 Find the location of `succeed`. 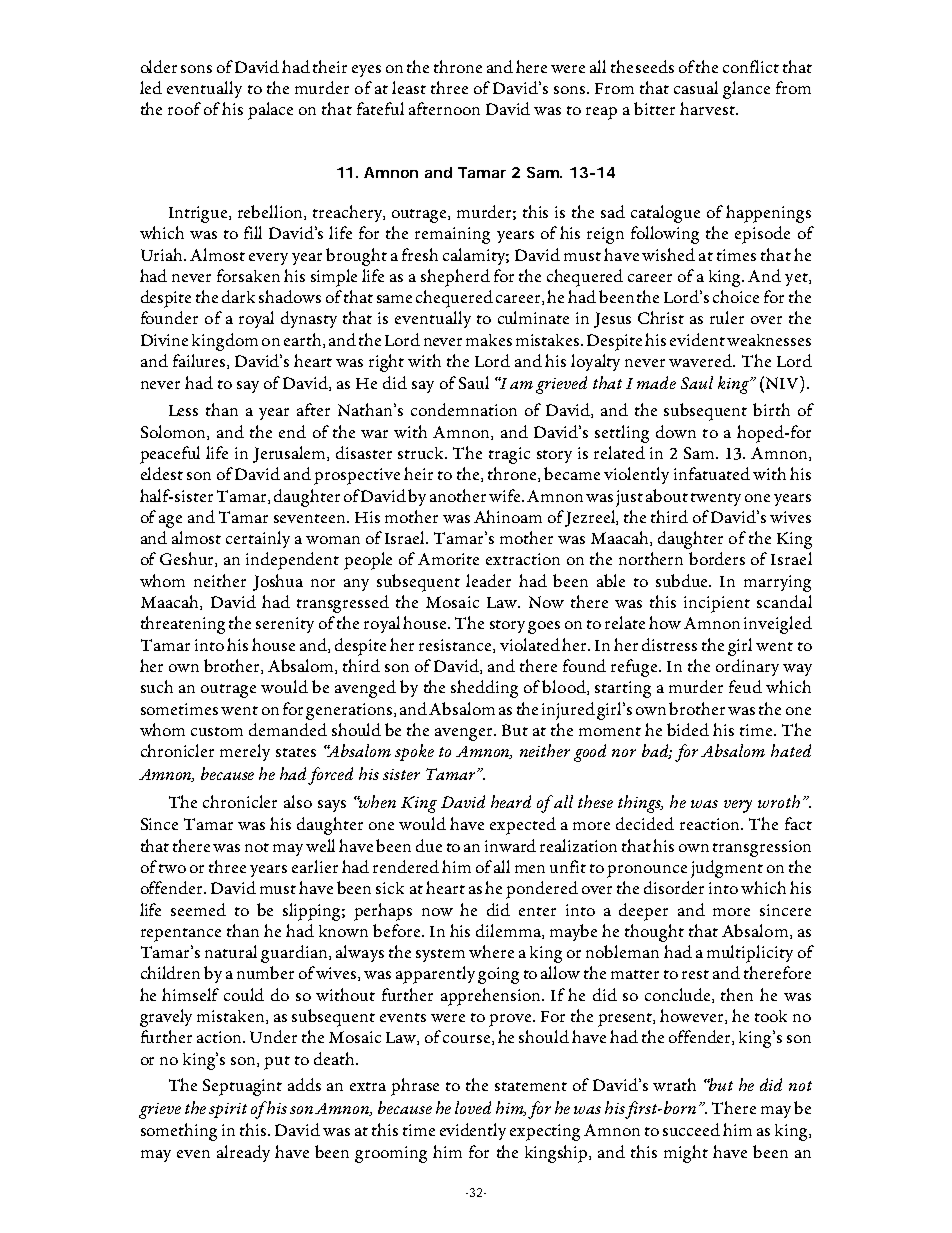

succeed is located at coordinates (691, 1129).
